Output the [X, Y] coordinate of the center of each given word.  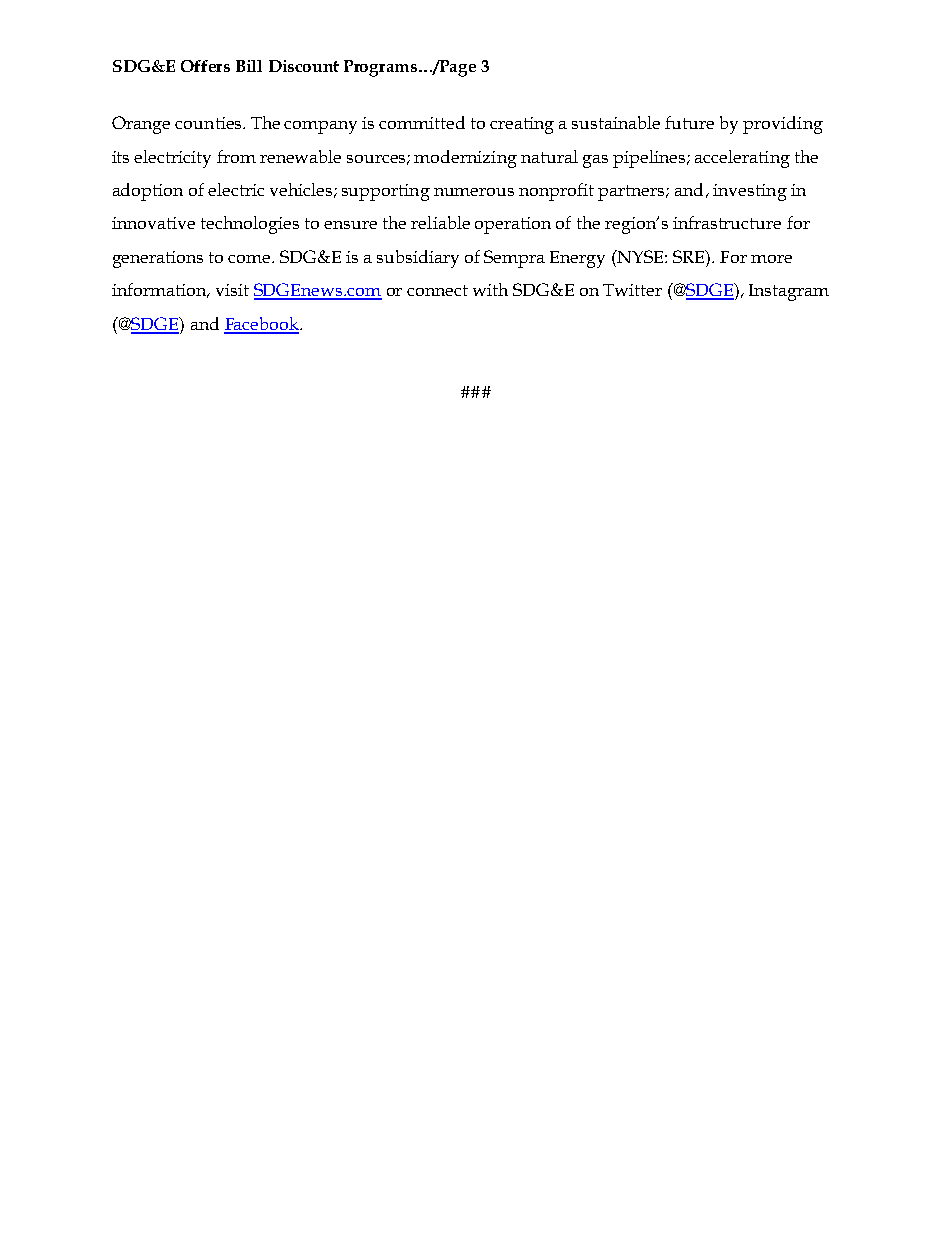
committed [422, 122]
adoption [148, 192]
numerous [474, 192]
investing [750, 192]
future [689, 122]
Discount [304, 66]
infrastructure [727, 222]
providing [783, 125]
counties [209, 123]
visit [232, 290]
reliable [440, 222]
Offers [205, 66]
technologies [250, 225]
